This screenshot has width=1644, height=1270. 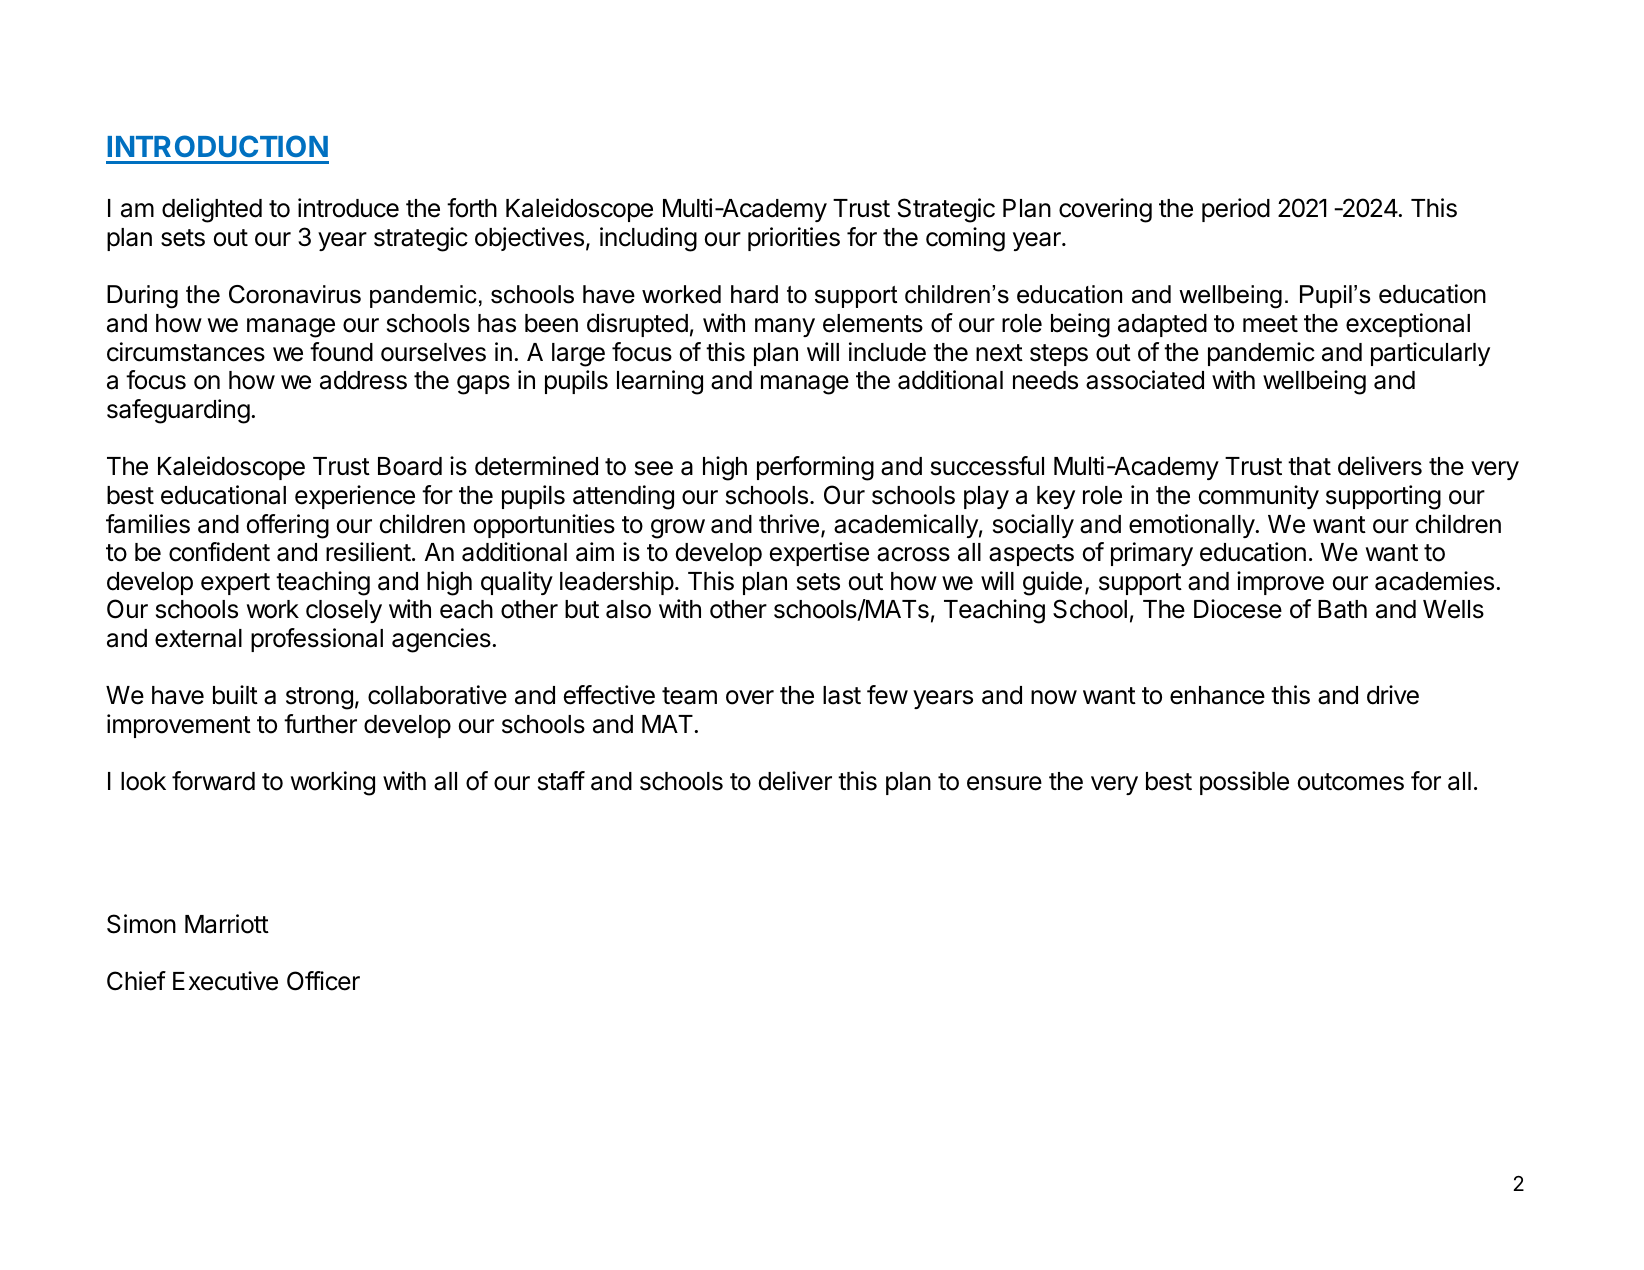 I want to click on priorities, so click(x=794, y=239).
